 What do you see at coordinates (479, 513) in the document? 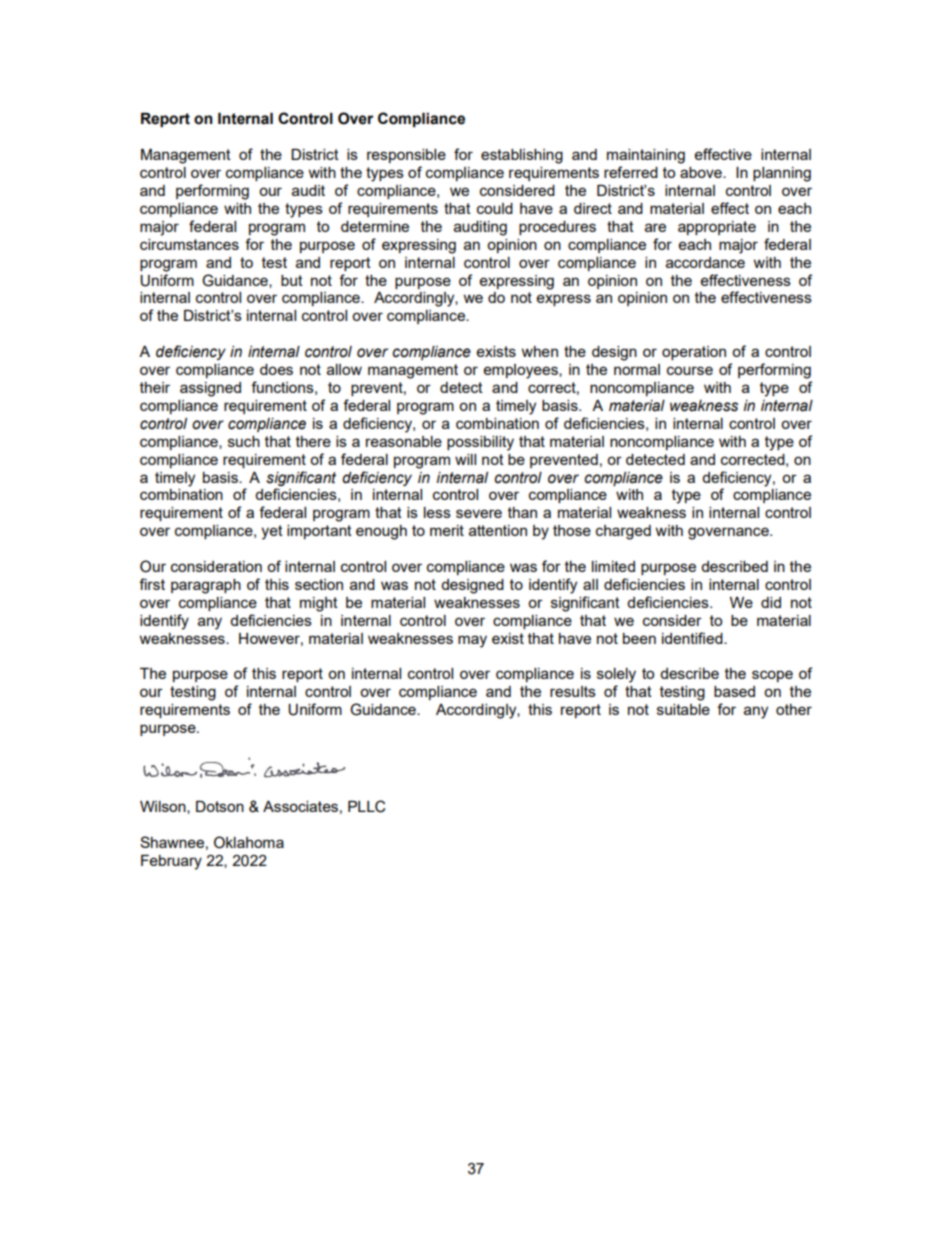
I see `severe` at bounding box center [479, 513].
